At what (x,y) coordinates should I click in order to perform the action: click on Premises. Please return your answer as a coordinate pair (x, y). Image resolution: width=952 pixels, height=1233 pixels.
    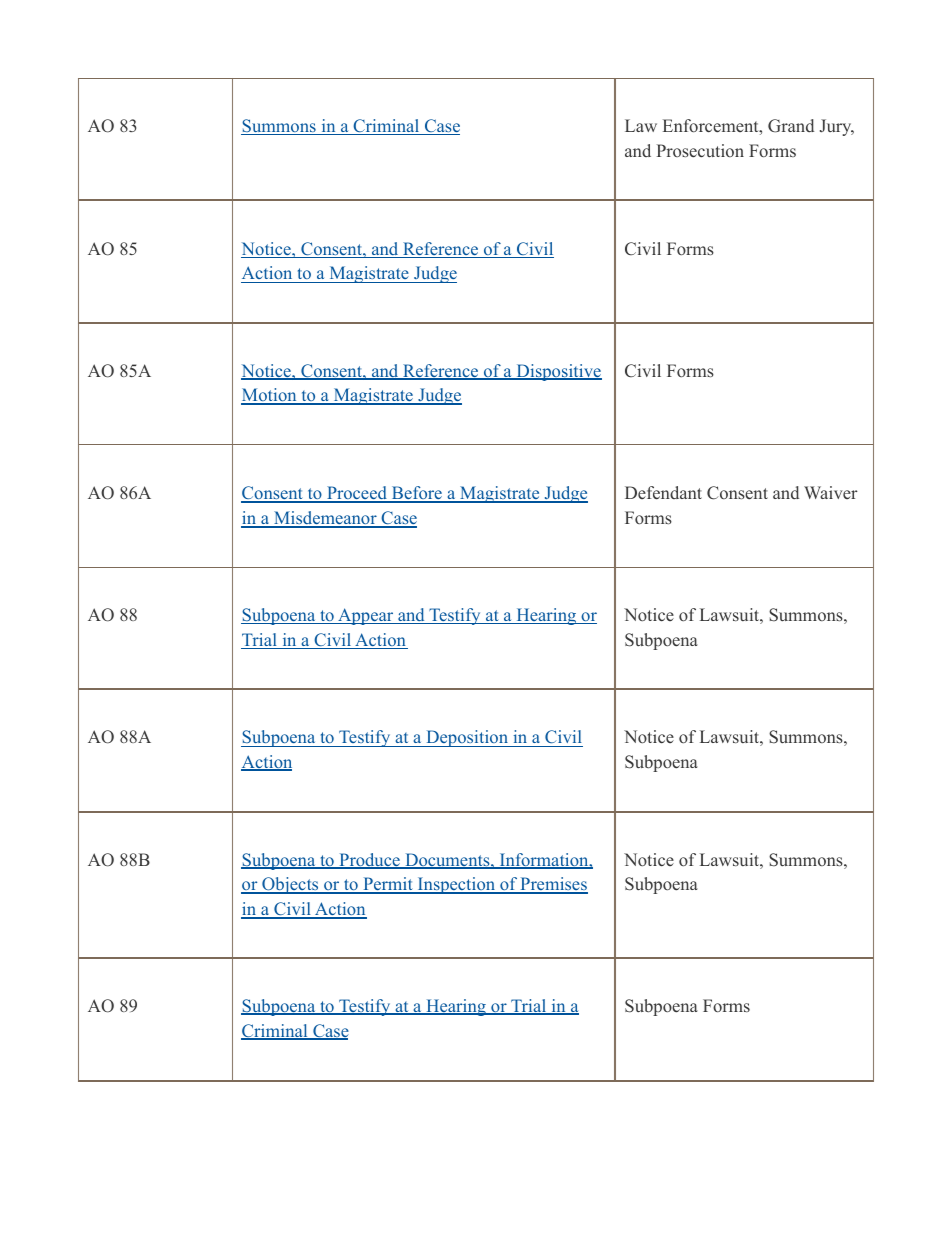
    Looking at the image, I should click on (553, 885).
